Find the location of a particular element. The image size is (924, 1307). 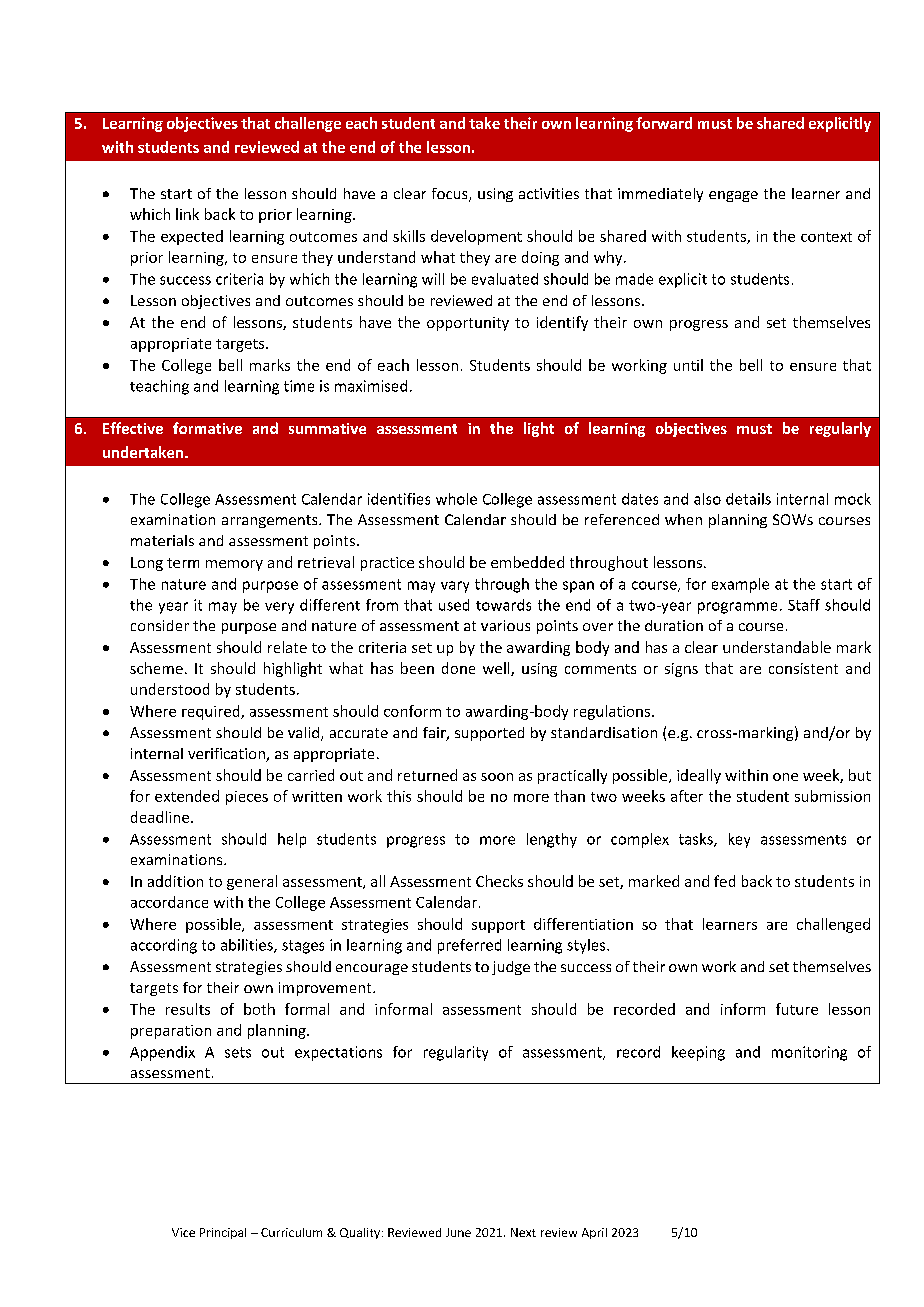

general is located at coordinates (252, 882).
